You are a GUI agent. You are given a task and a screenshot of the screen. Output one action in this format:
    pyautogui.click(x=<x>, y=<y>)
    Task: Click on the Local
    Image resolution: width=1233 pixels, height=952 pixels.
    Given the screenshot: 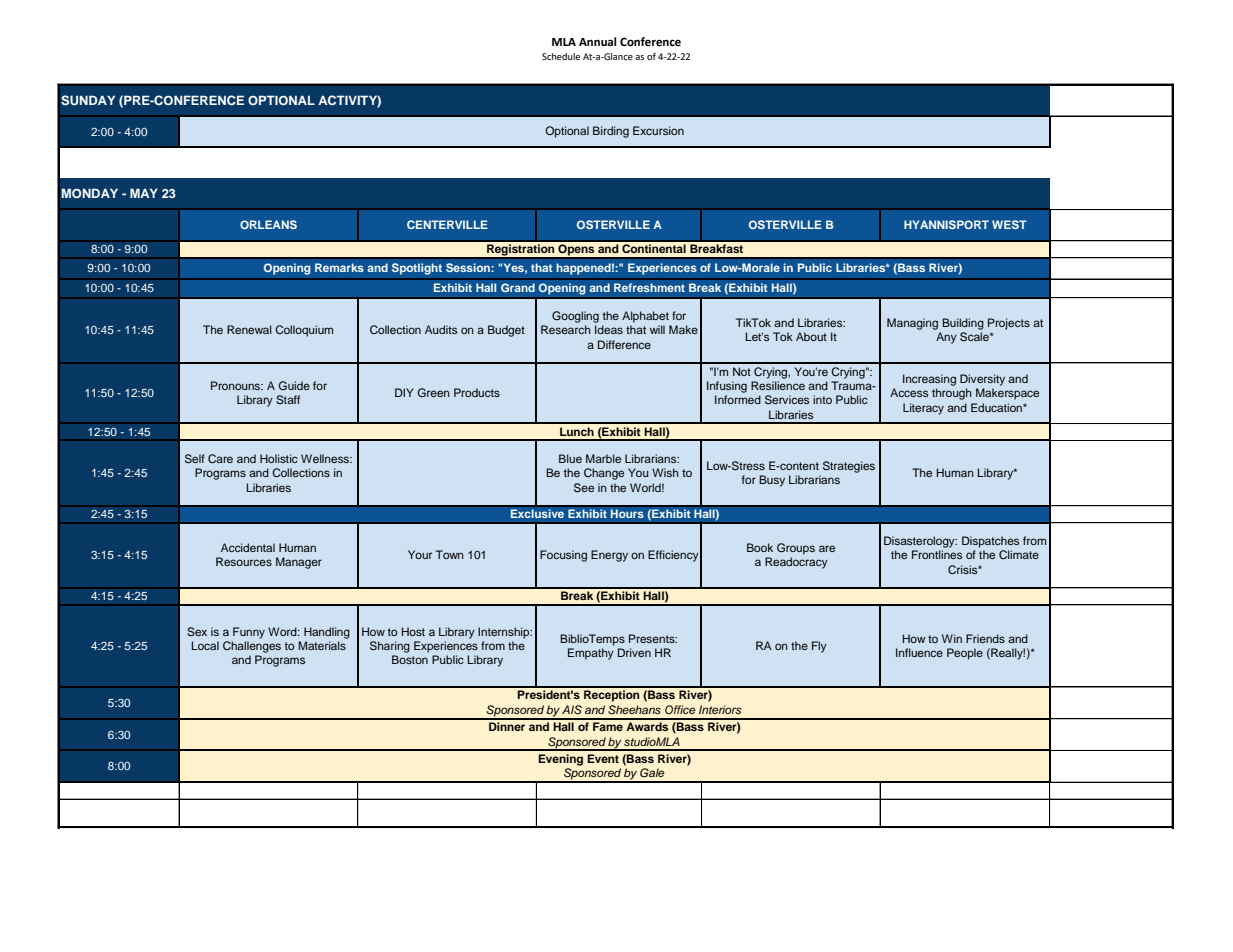 What is the action you would take?
    pyautogui.click(x=205, y=645)
